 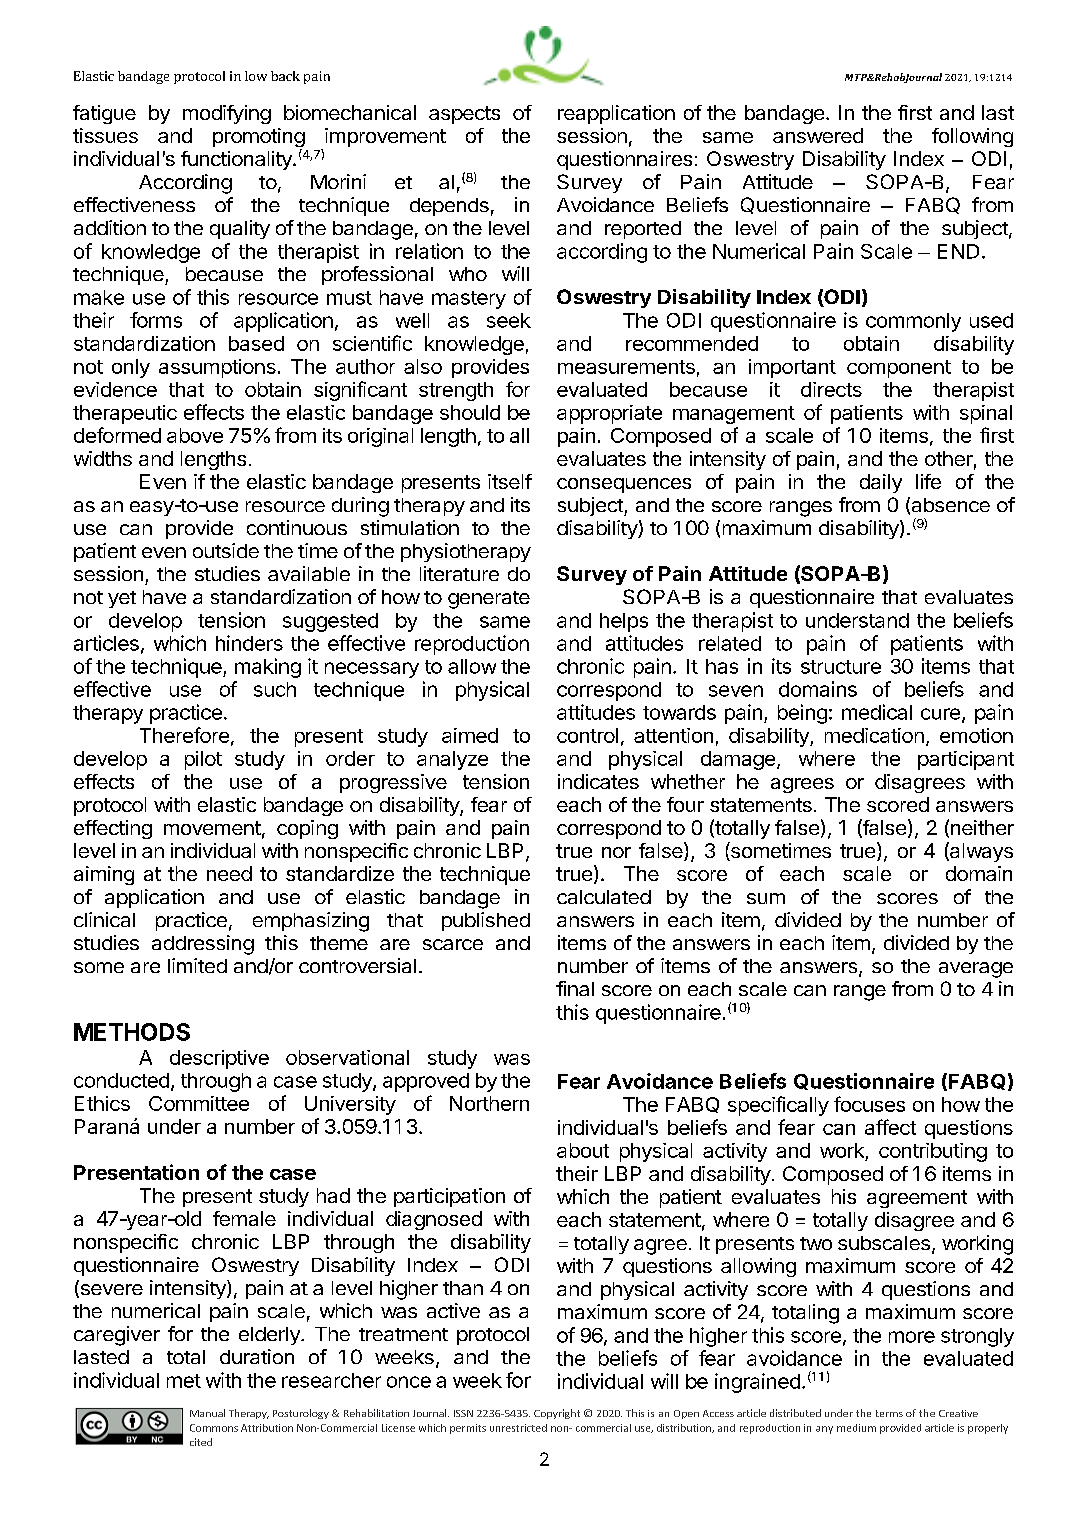 I want to click on limited, so click(x=197, y=965).
